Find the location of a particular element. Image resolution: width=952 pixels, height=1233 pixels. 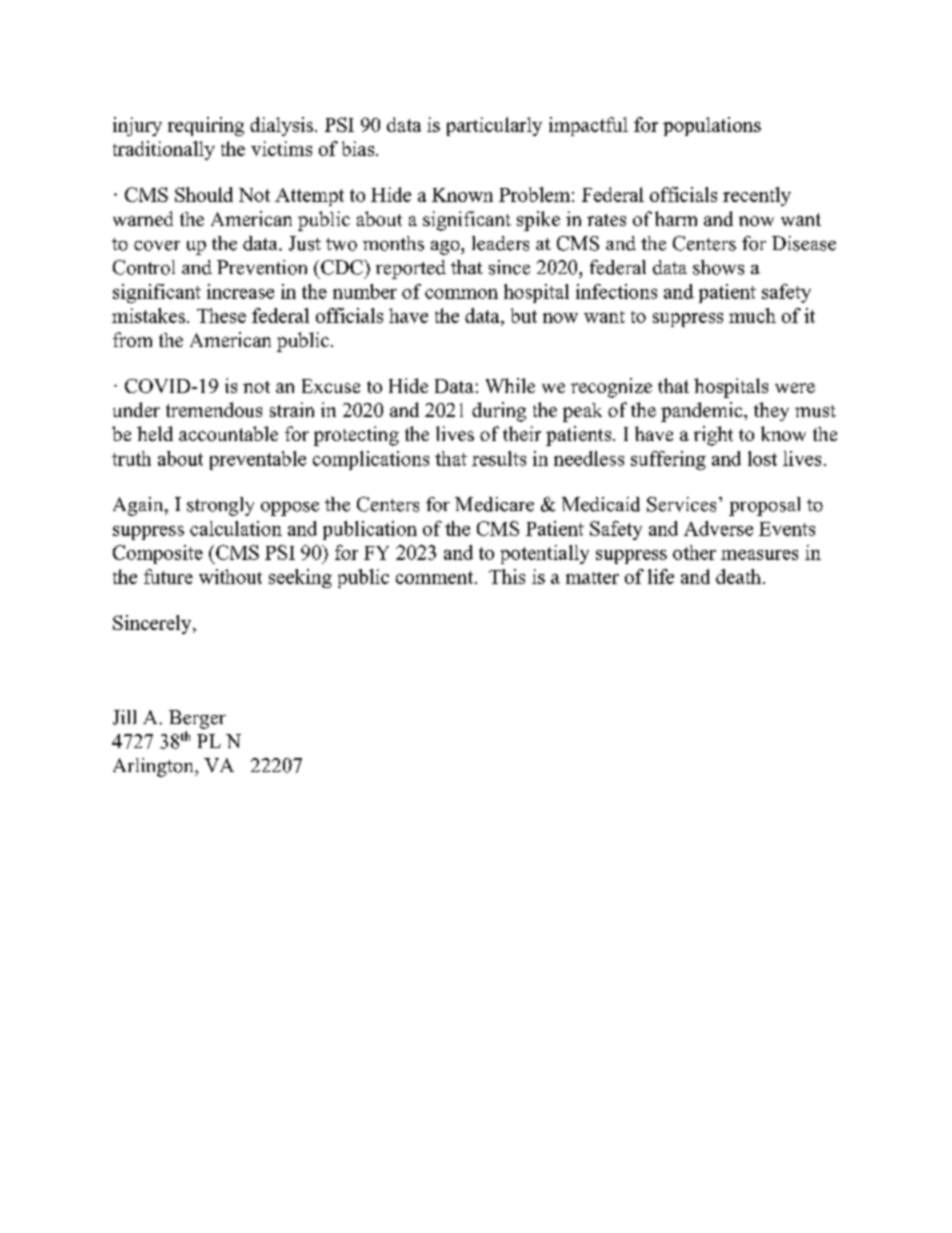

Berger is located at coordinates (197, 719).
